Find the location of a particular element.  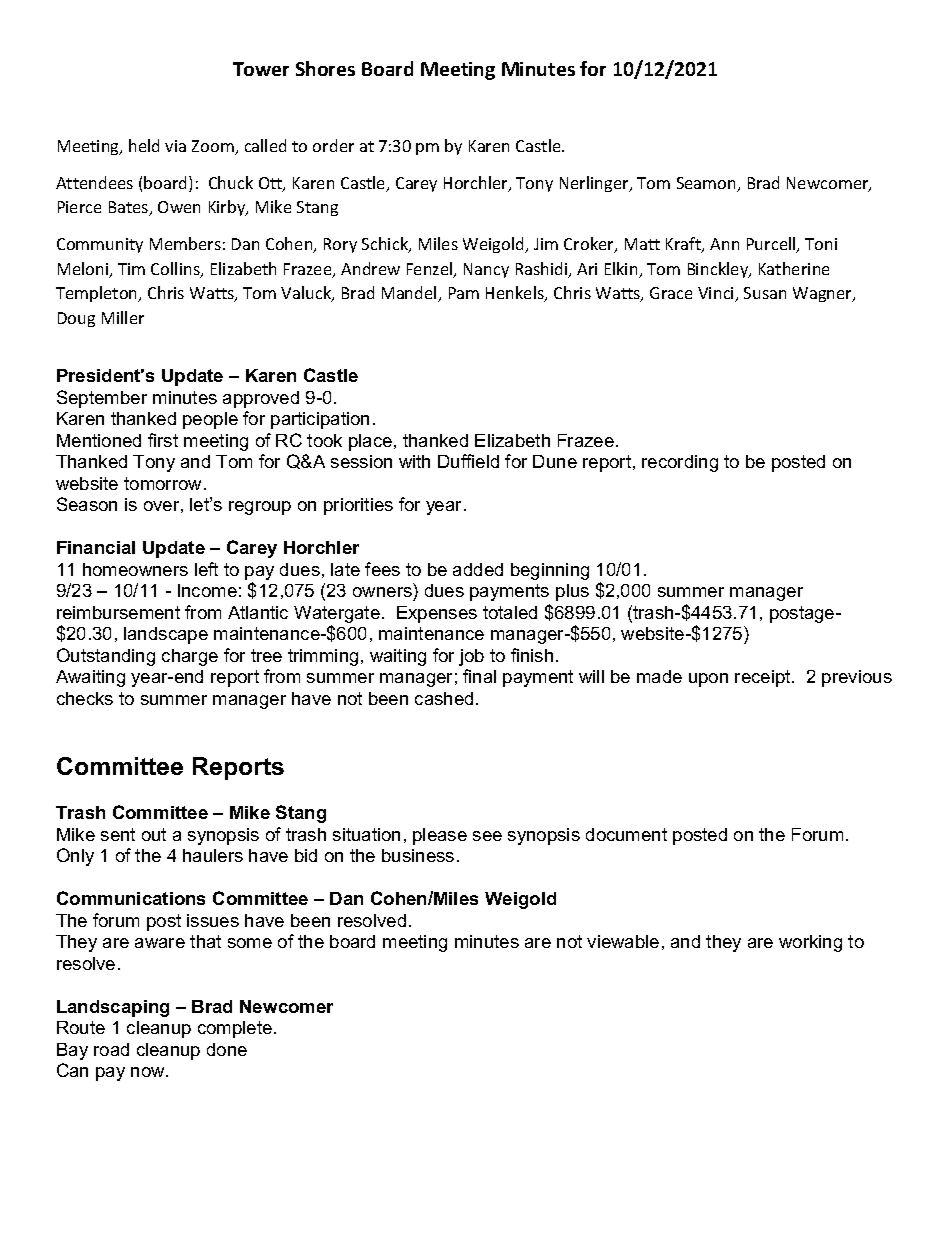

receipt is located at coordinates (764, 678).
